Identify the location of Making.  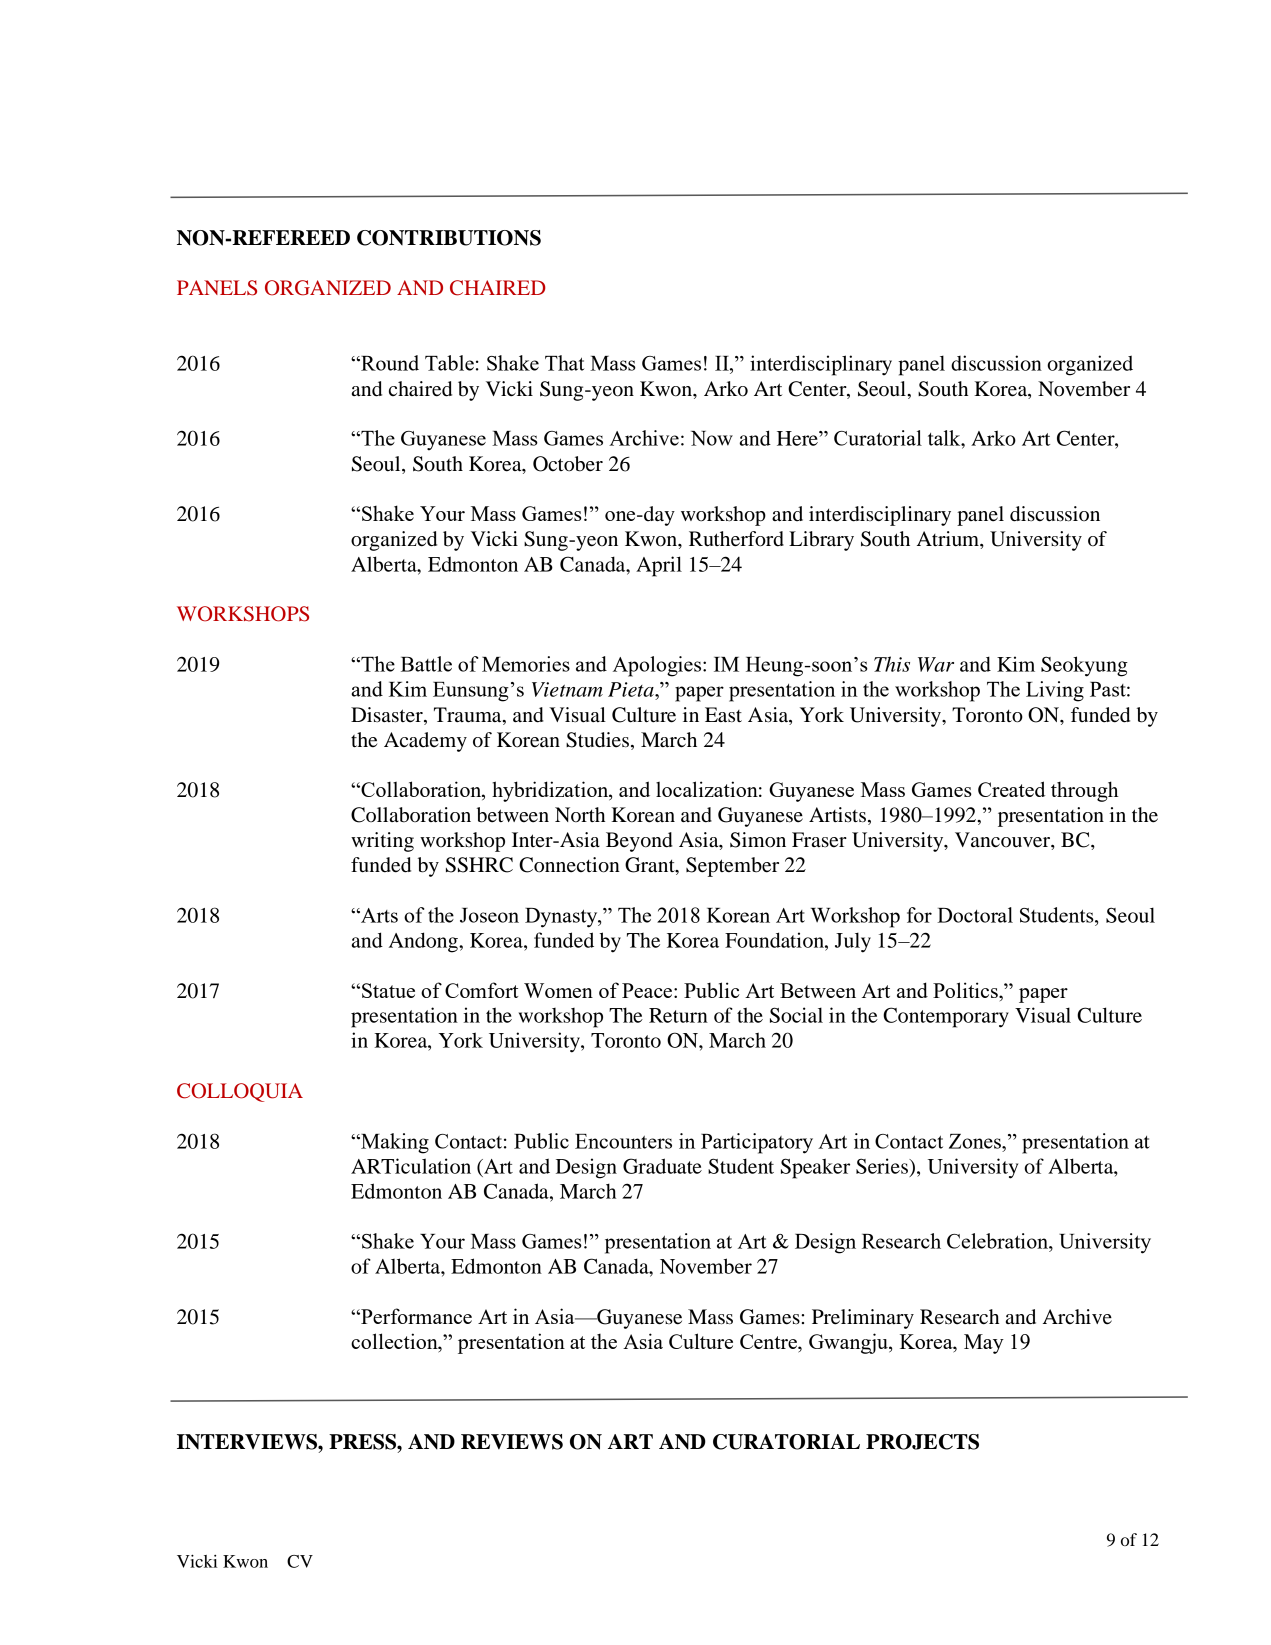
(394, 1143).
